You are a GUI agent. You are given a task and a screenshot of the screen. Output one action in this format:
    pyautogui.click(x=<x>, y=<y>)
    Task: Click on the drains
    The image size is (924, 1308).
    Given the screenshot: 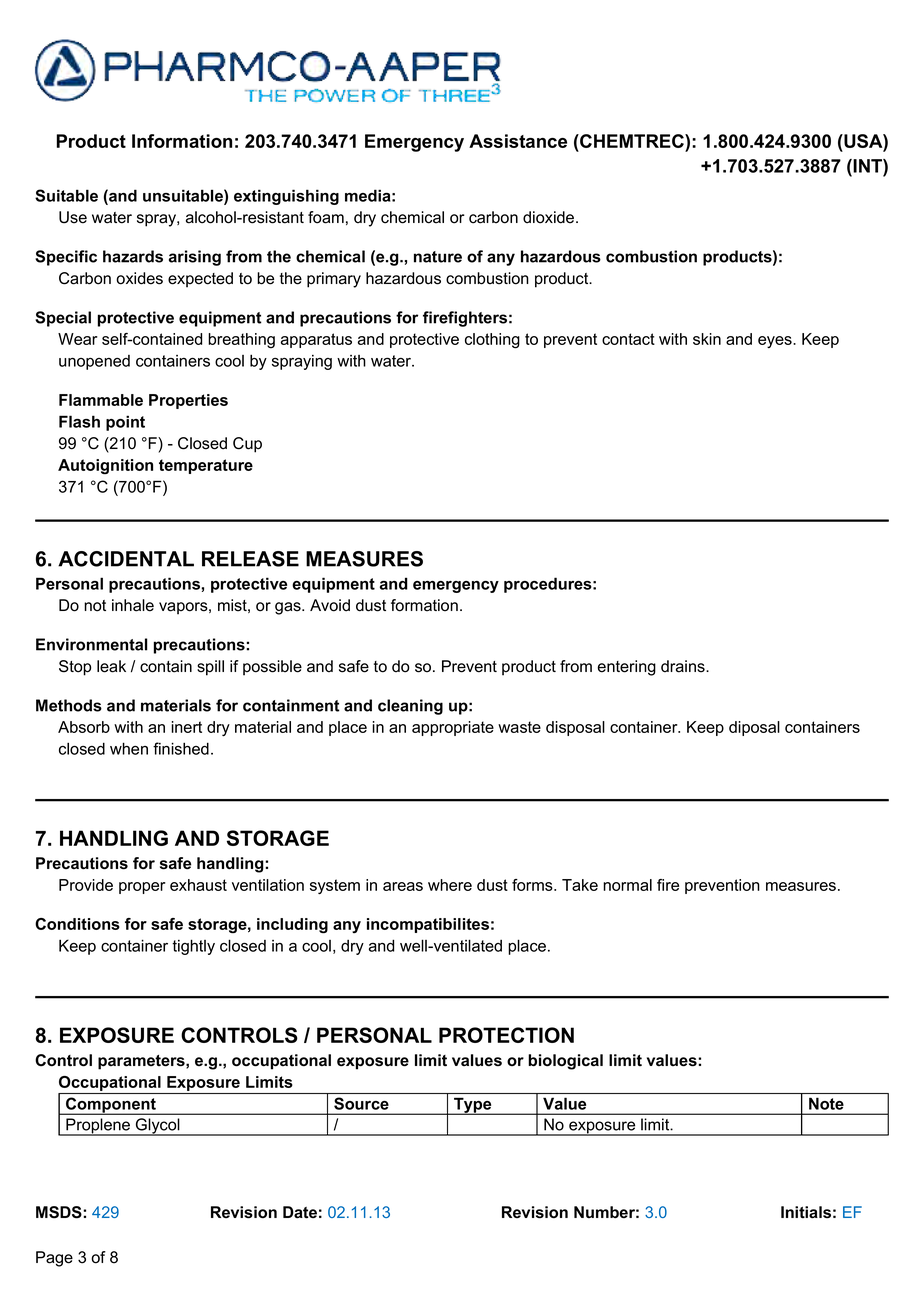 What is the action you would take?
    pyautogui.click(x=684, y=666)
